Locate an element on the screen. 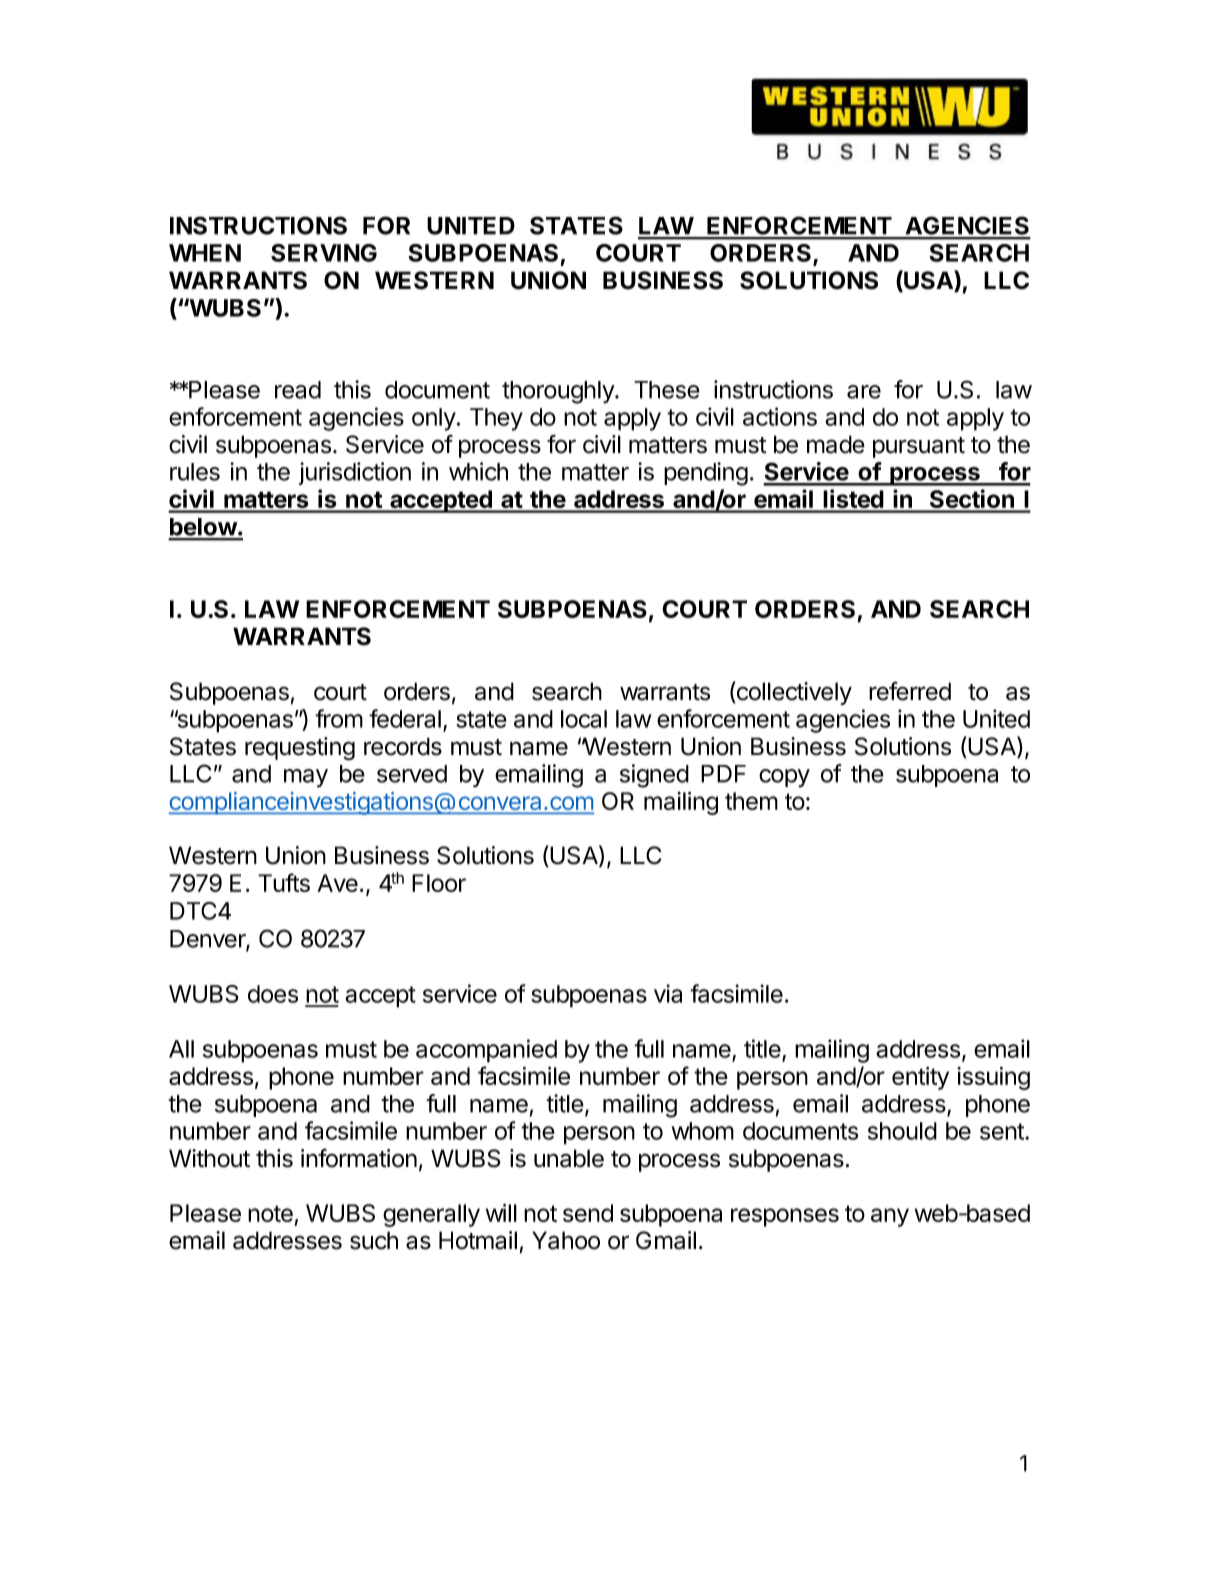 This screenshot has height=1573, width=1215. referred is located at coordinates (910, 691).
